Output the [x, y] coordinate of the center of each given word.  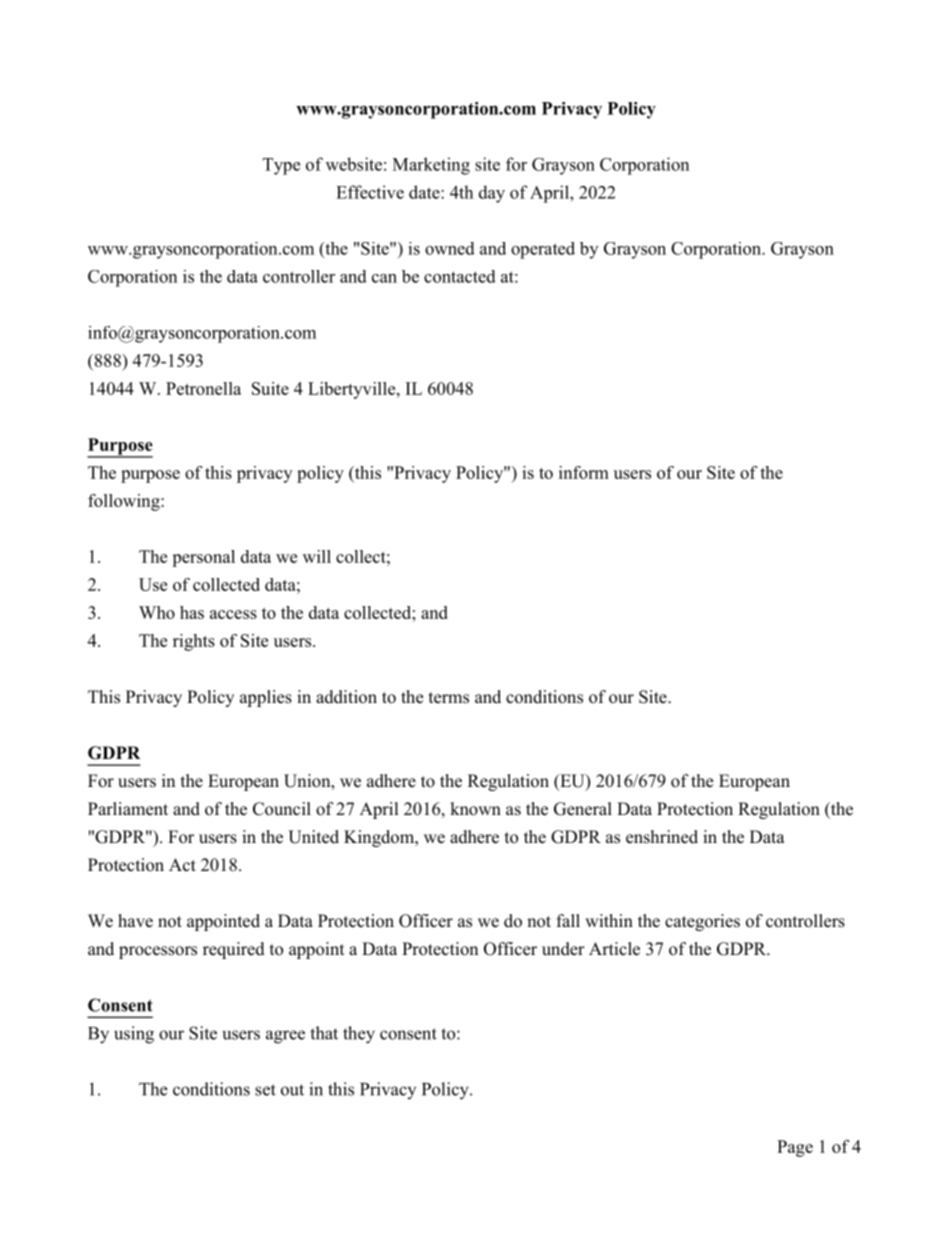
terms [449, 698]
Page [795, 1148]
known [475, 809]
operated [543, 250]
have [135, 921]
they [359, 1035]
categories [702, 922]
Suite [270, 388]
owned [450, 248]
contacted [460, 276]
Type [281, 166]
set [265, 1090]
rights [194, 642]
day [492, 194]
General [583, 809]
